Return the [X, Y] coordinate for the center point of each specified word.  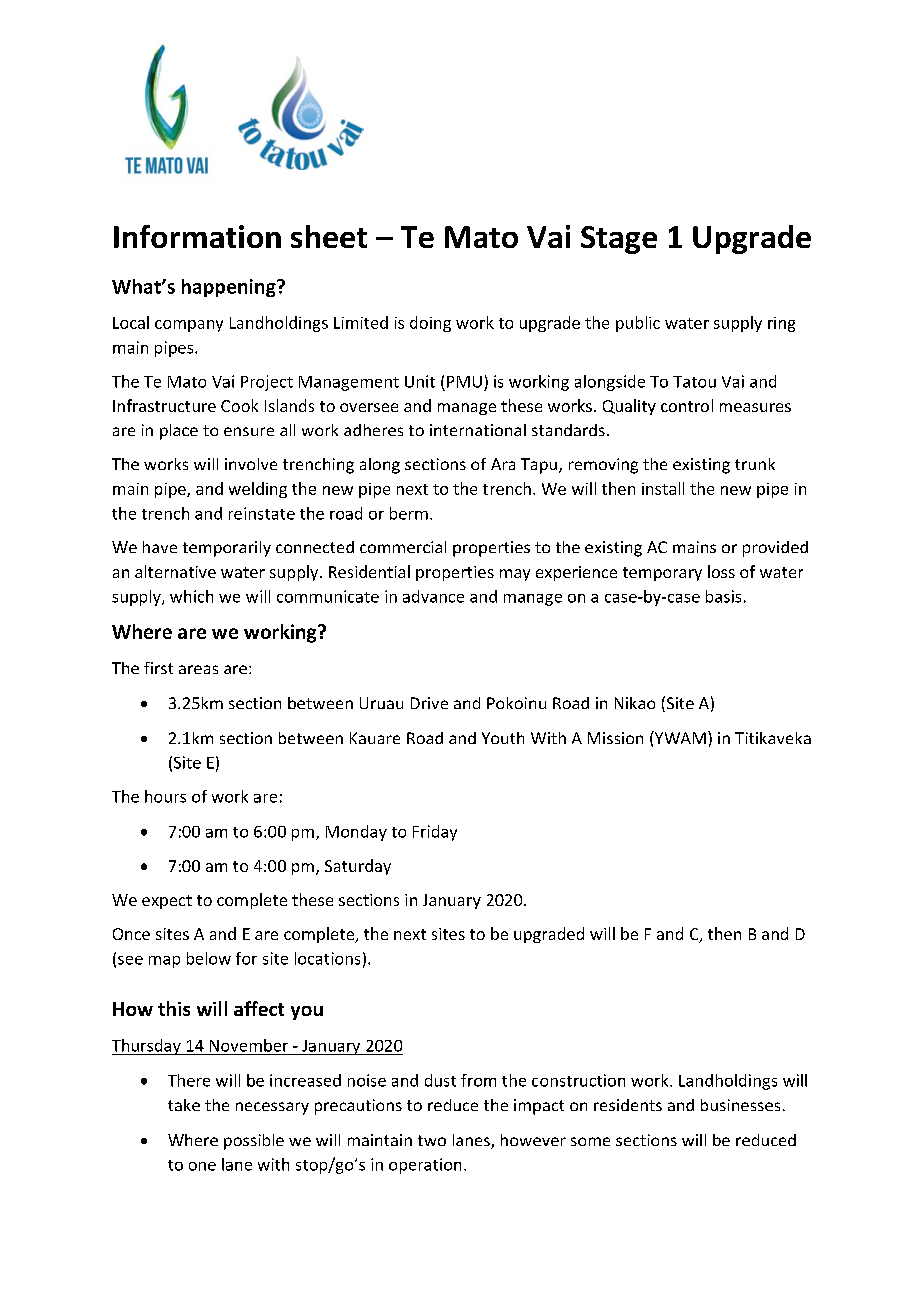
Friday [435, 833]
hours [165, 796]
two [432, 1140]
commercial [403, 547]
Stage [619, 240]
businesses [740, 1105]
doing [430, 324]
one [202, 1166]
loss [721, 571]
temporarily [227, 549]
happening [230, 288]
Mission [615, 738]
